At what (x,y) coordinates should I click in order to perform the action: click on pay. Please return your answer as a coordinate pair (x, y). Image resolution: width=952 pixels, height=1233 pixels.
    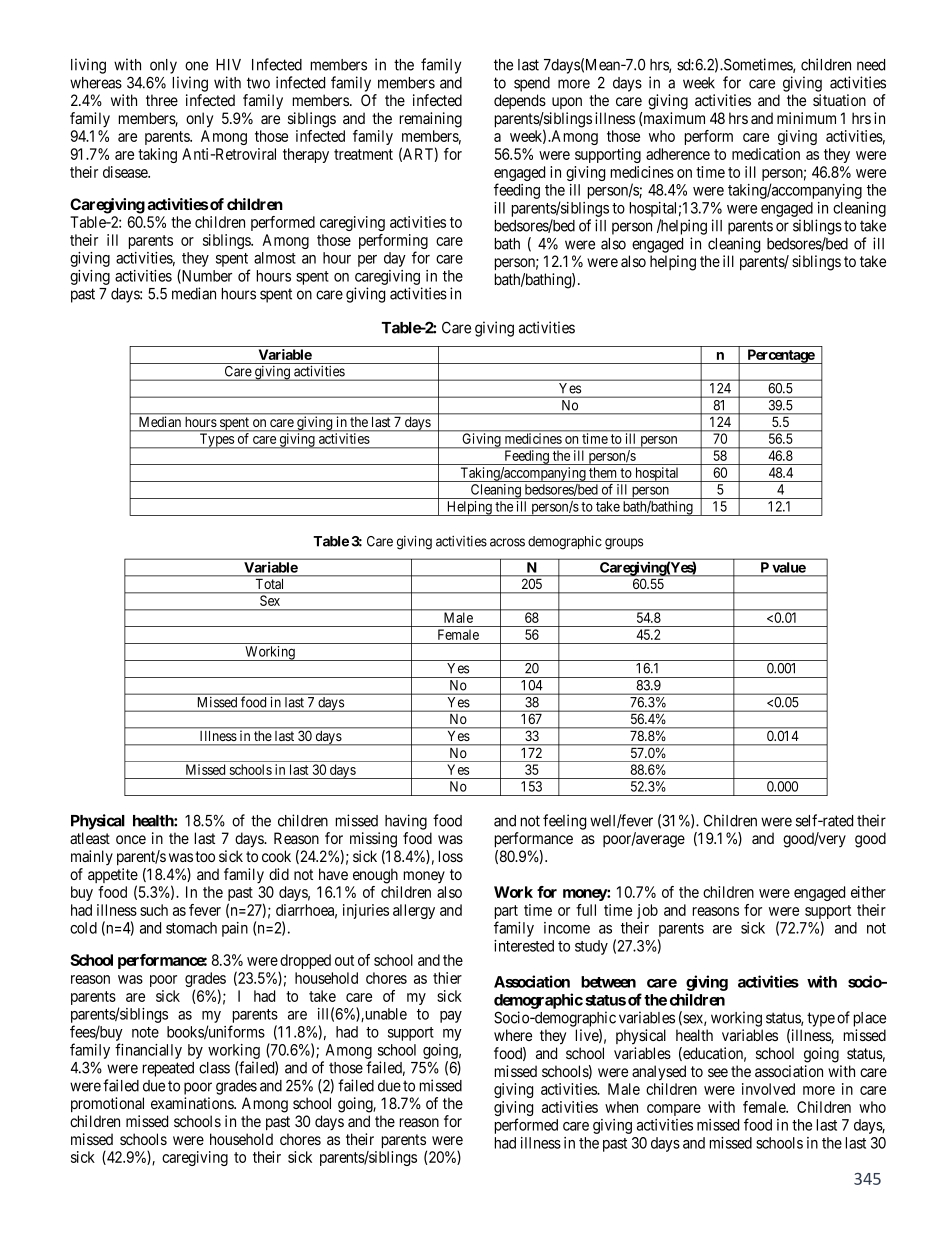
    Looking at the image, I should click on (451, 1017).
